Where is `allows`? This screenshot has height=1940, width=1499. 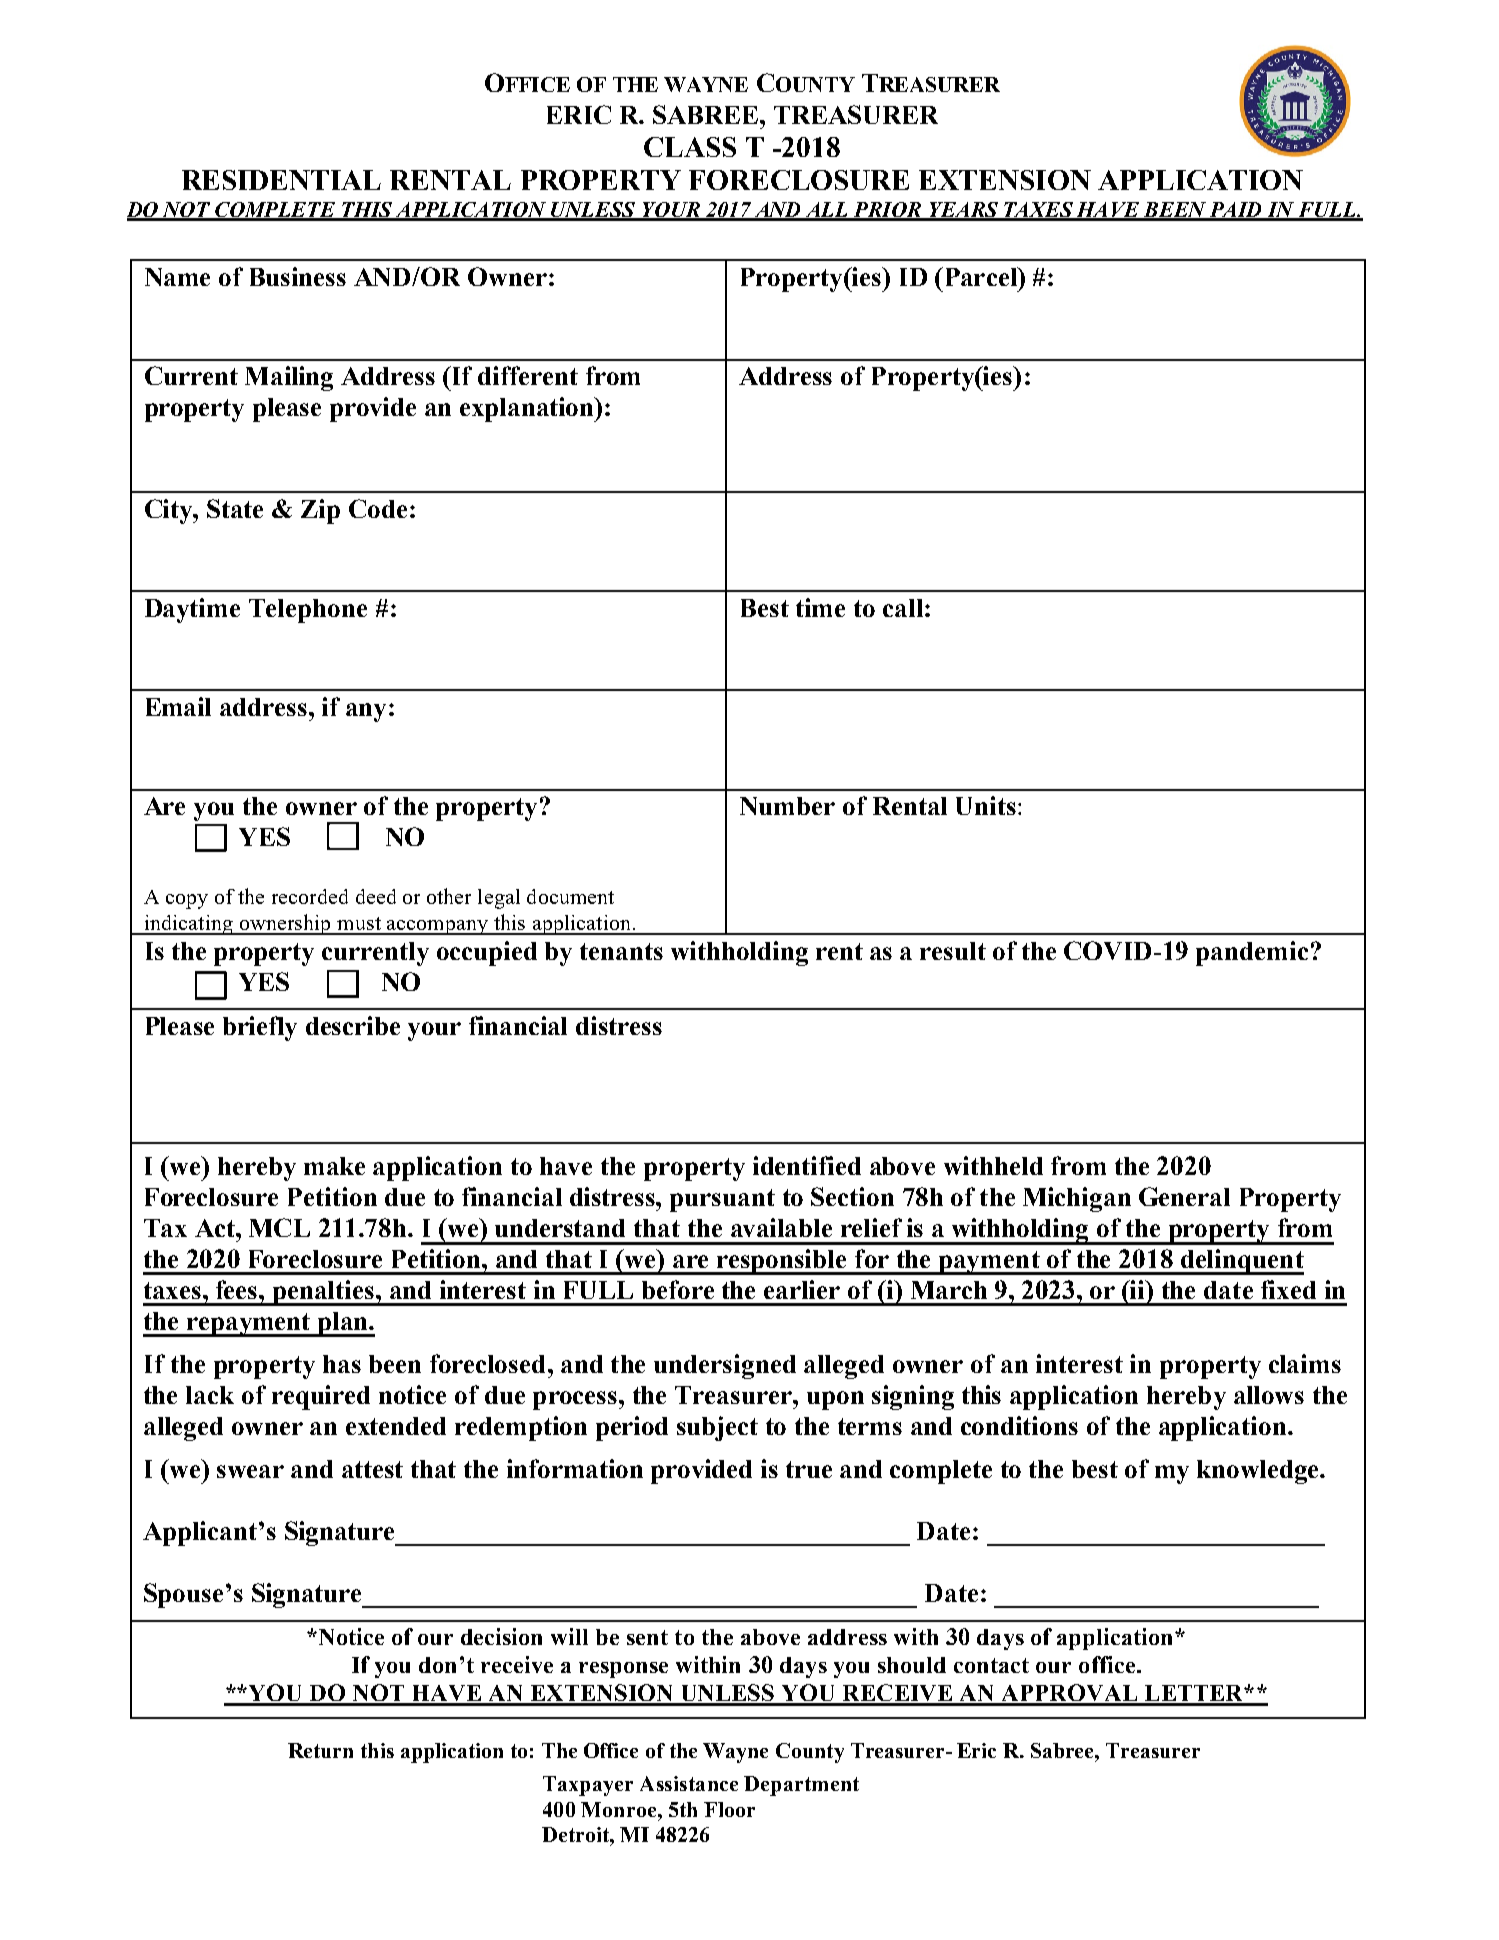 allows is located at coordinates (1269, 1395).
